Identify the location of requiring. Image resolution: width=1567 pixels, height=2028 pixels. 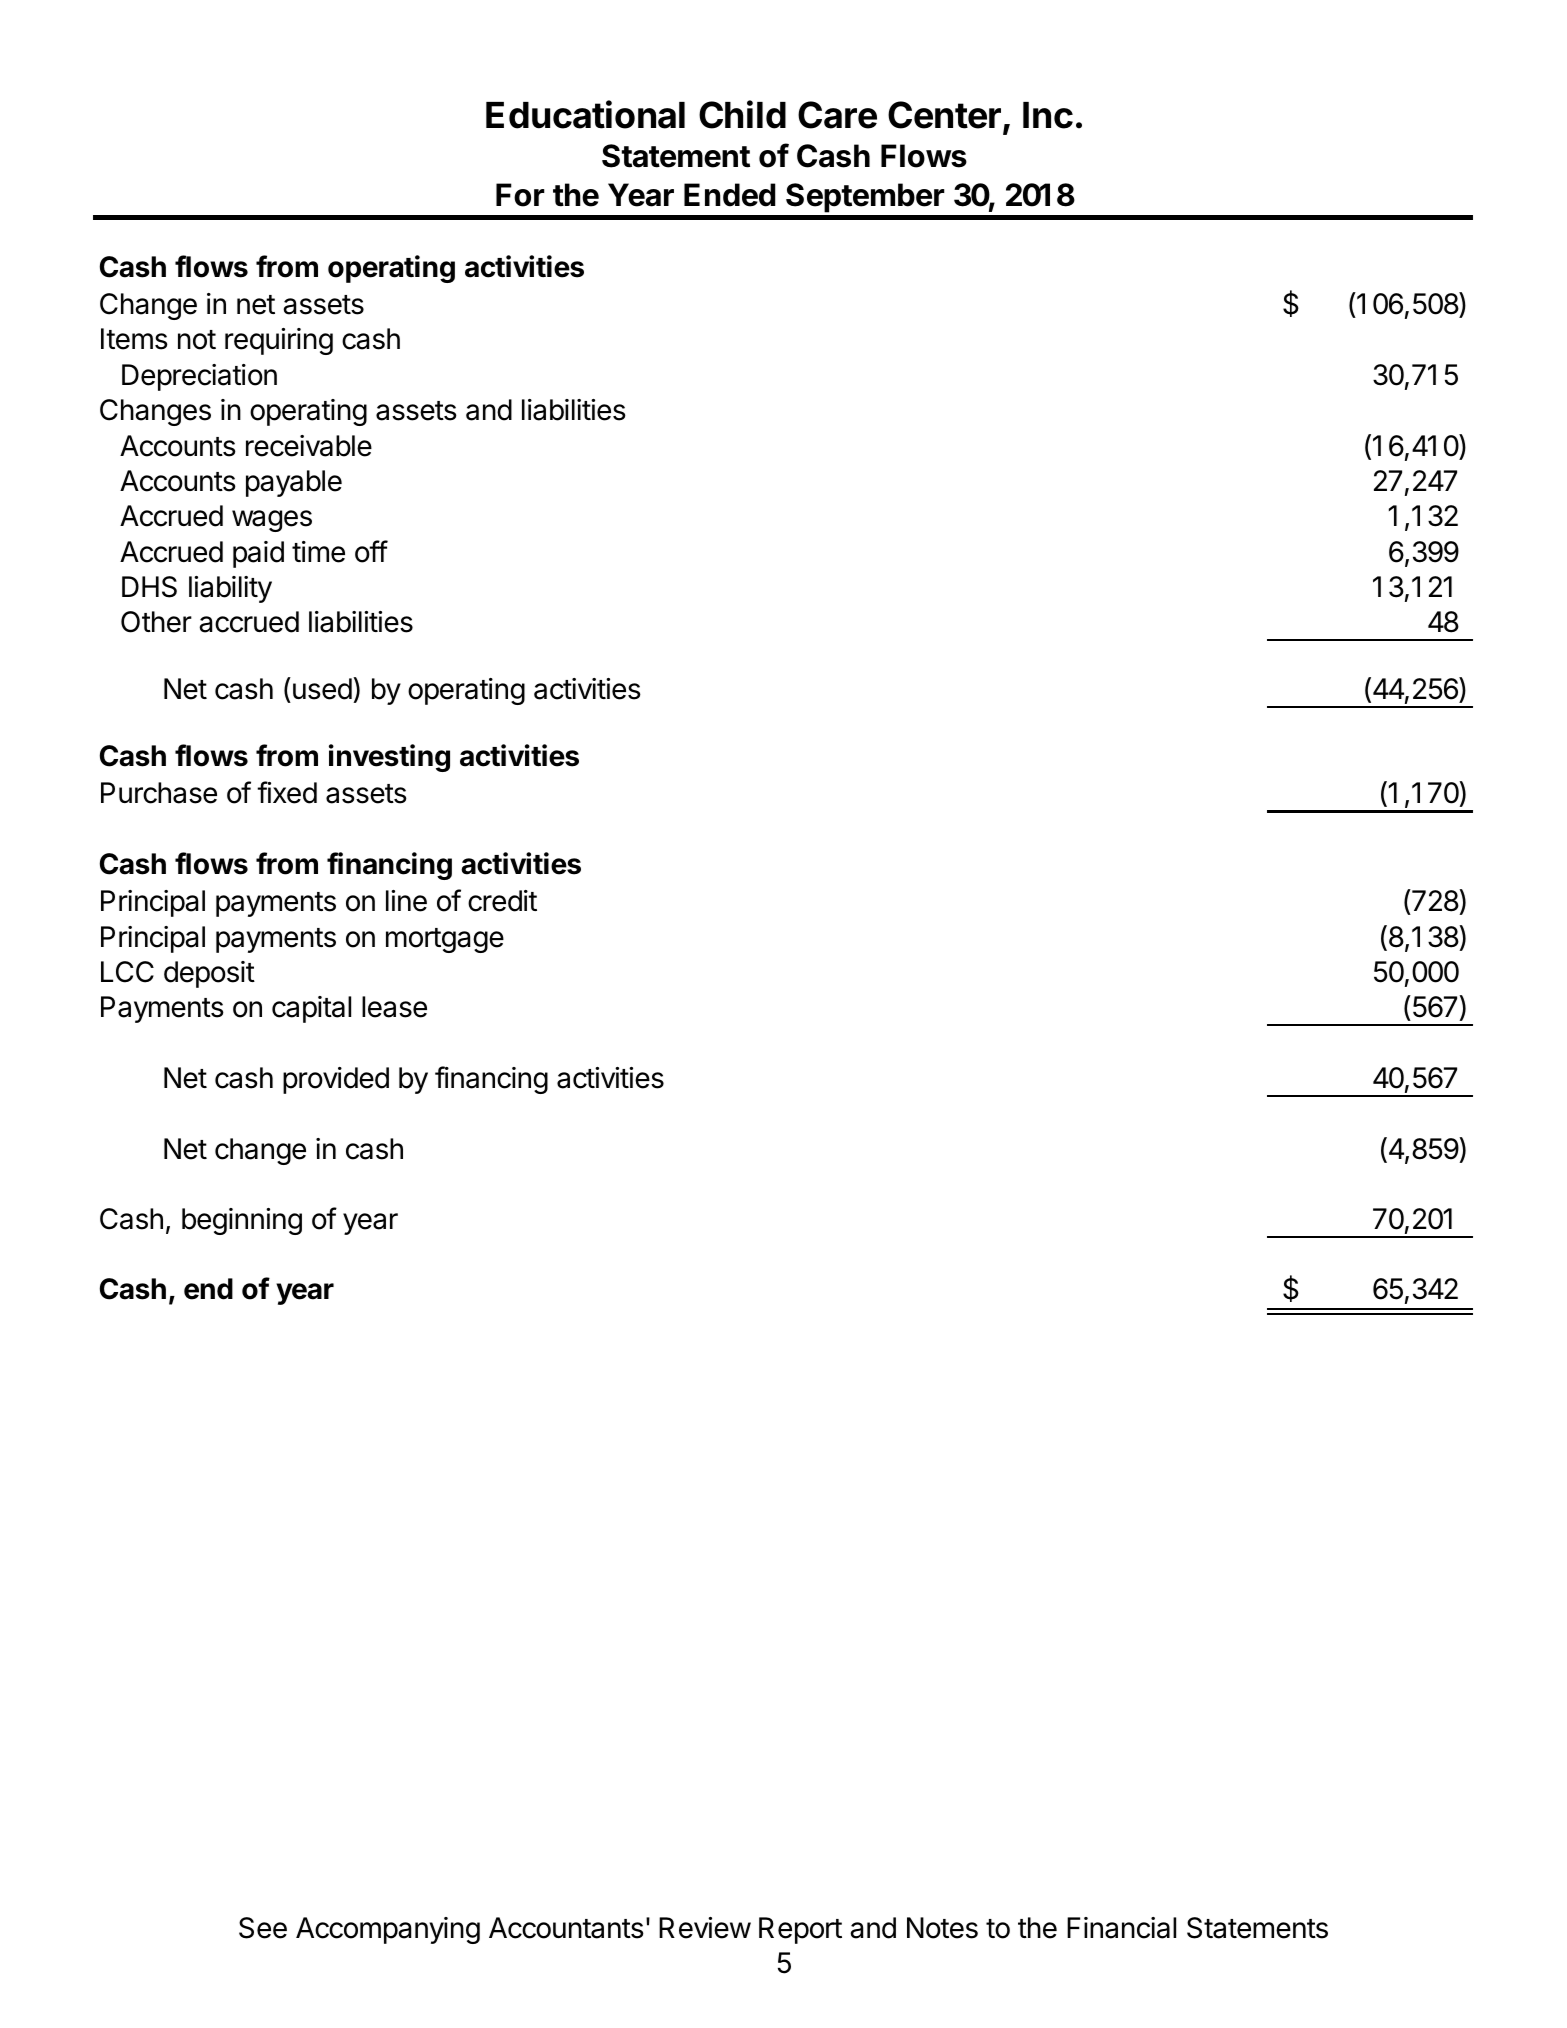
(279, 341).
